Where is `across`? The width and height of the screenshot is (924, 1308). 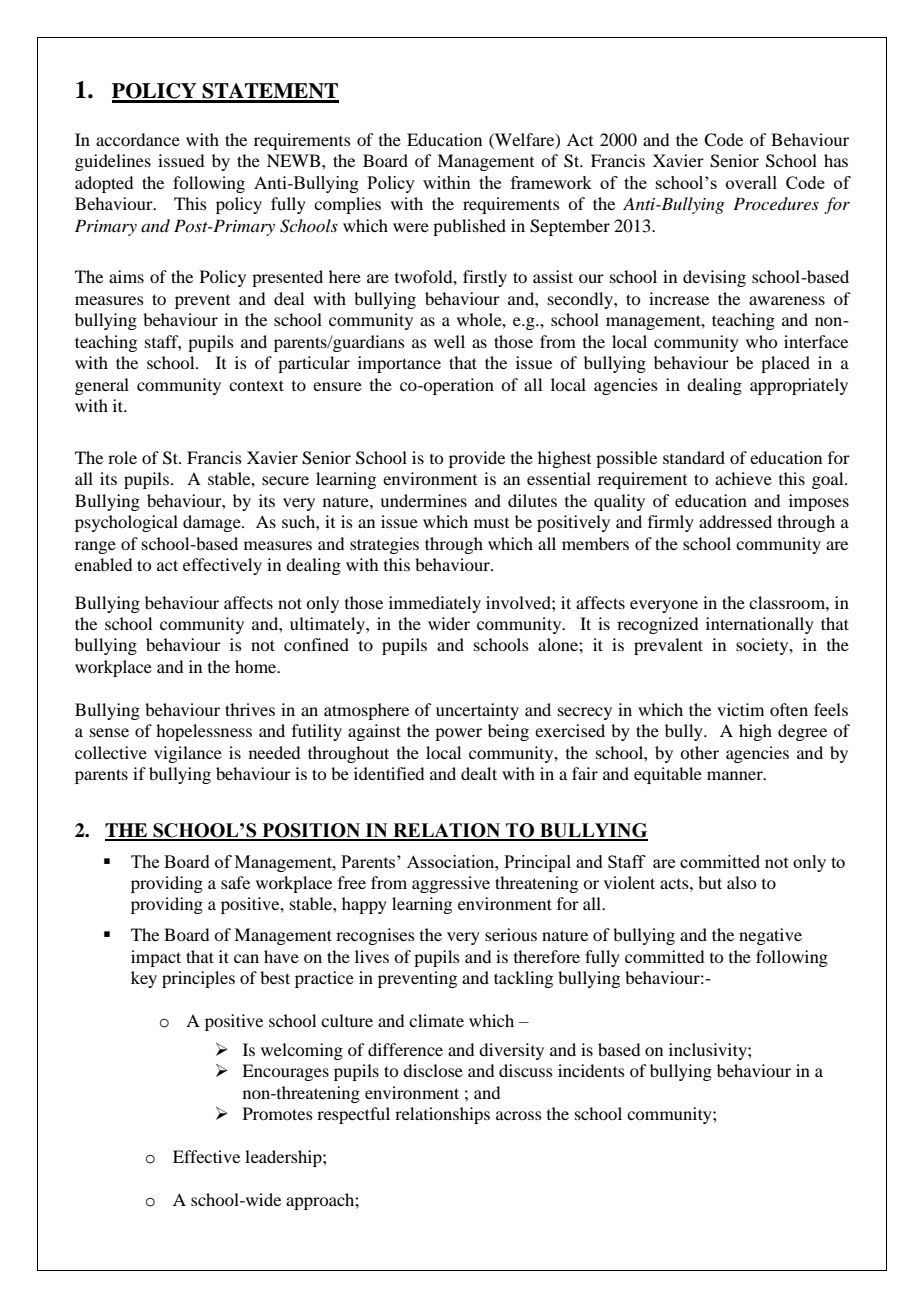
across is located at coordinates (519, 1115).
